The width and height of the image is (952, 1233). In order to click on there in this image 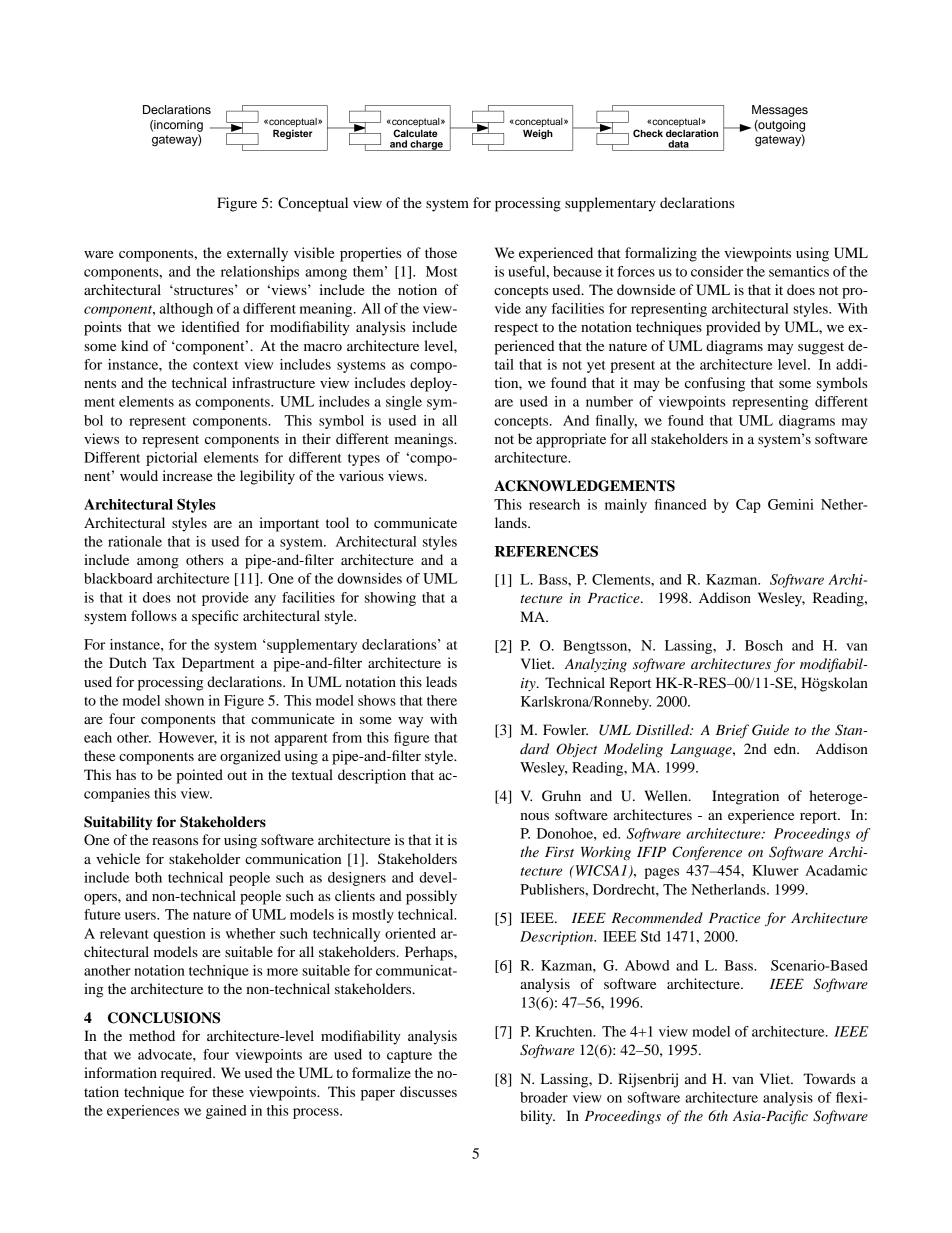, I will do `click(442, 700)`.
